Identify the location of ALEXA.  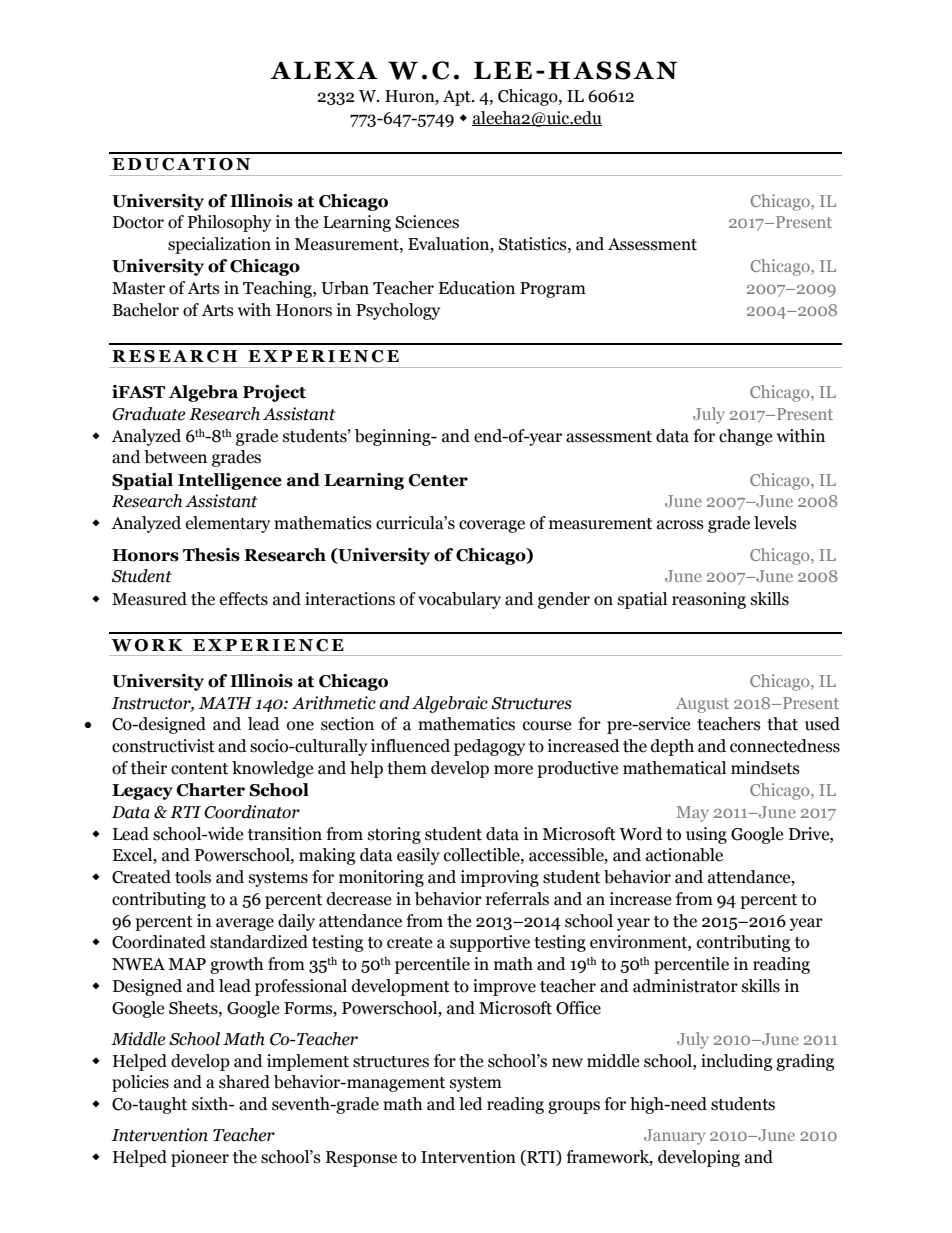
(324, 70).
